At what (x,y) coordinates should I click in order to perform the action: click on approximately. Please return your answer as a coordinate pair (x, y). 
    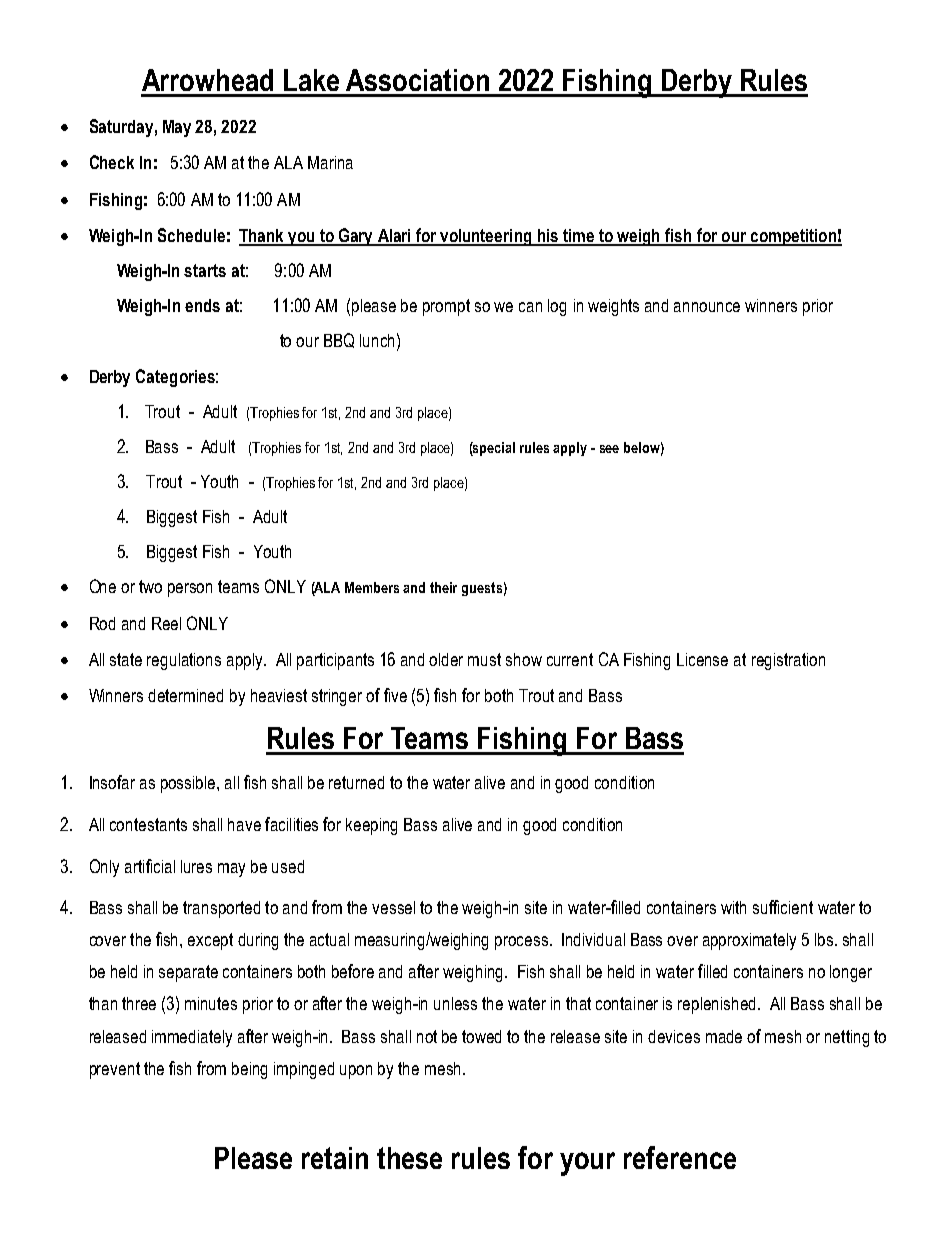
    Looking at the image, I should click on (749, 941).
